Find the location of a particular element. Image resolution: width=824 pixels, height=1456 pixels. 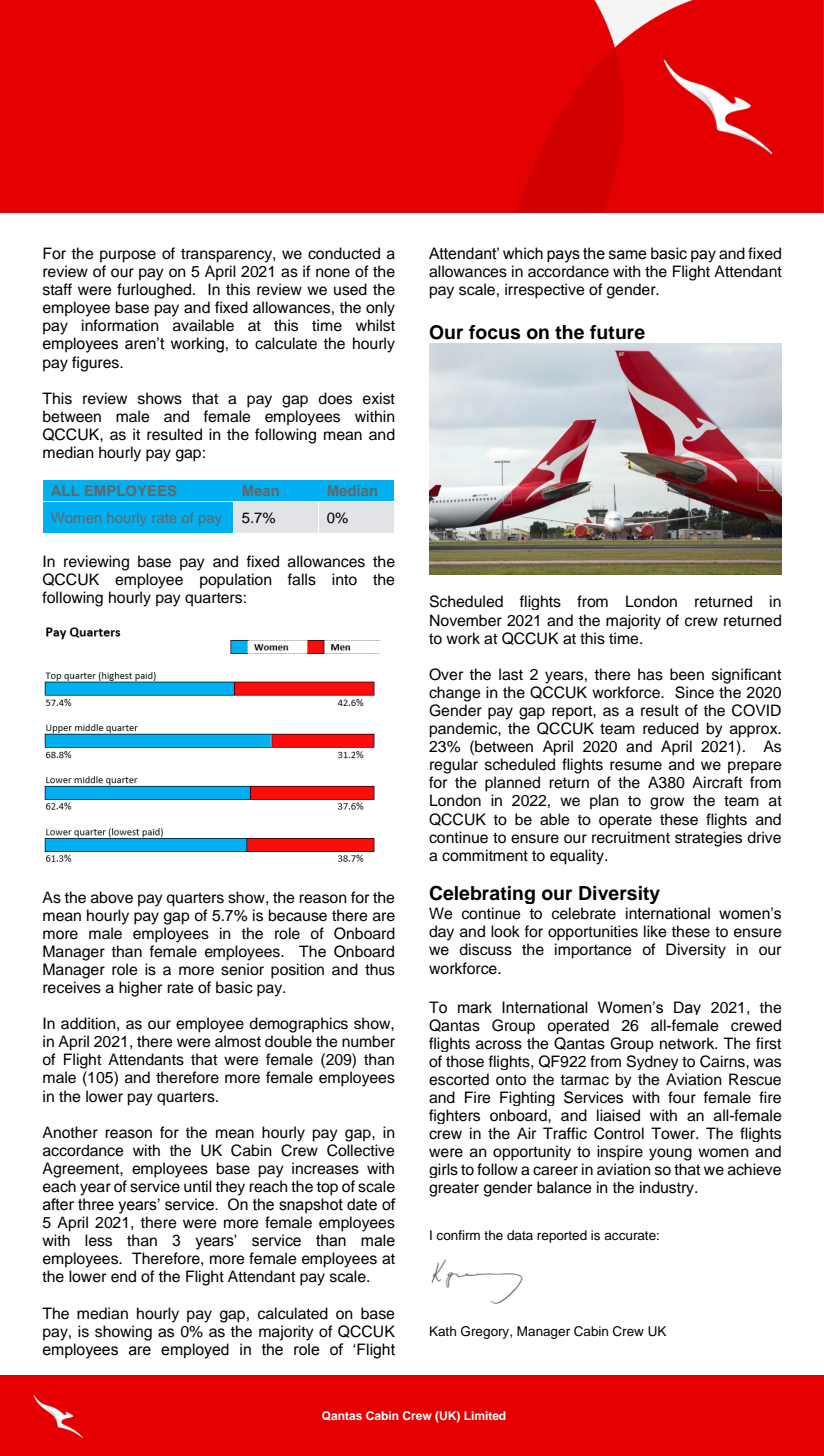

fighters is located at coordinates (454, 1116).
